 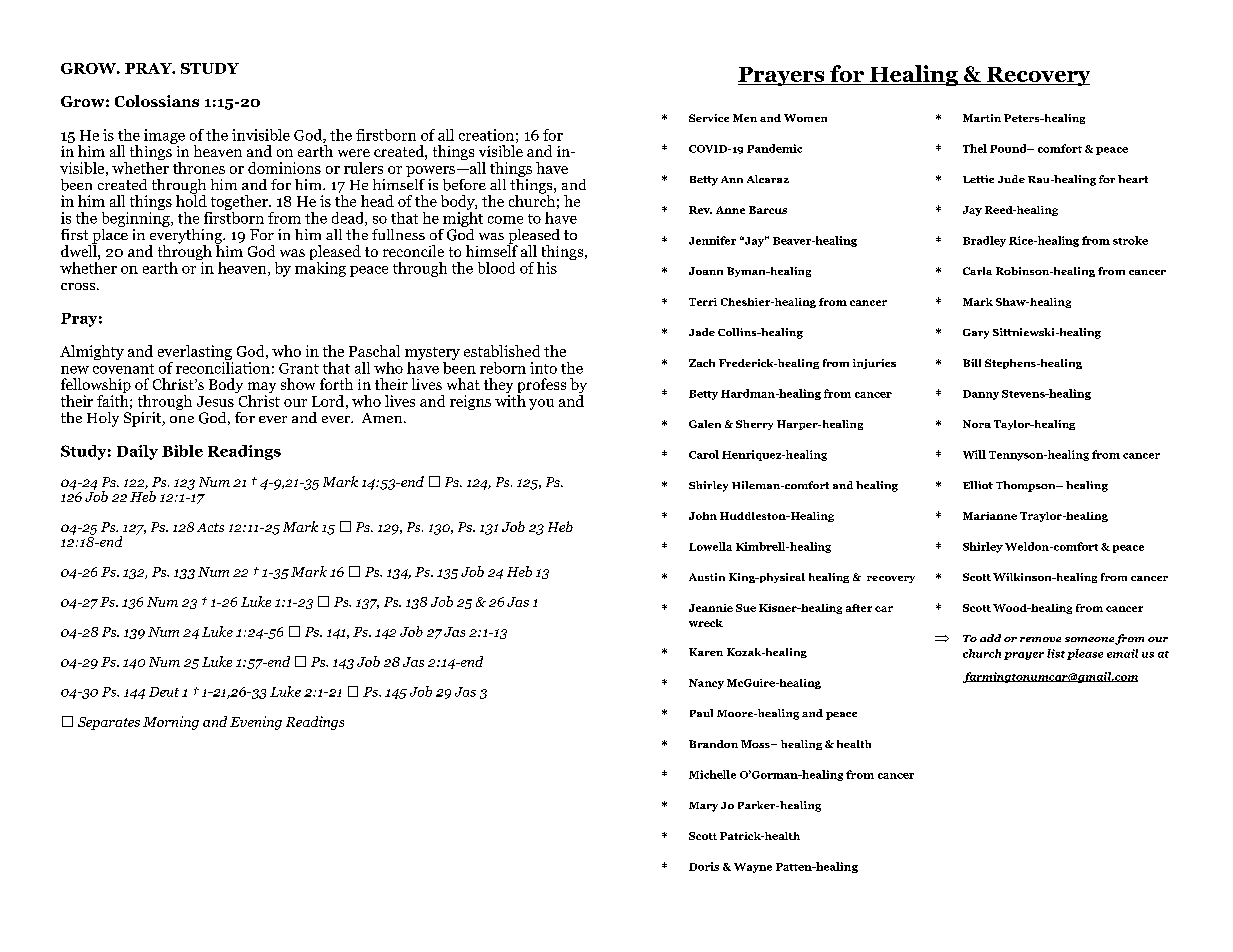 I want to click on image, so click(x=164, y=136).
